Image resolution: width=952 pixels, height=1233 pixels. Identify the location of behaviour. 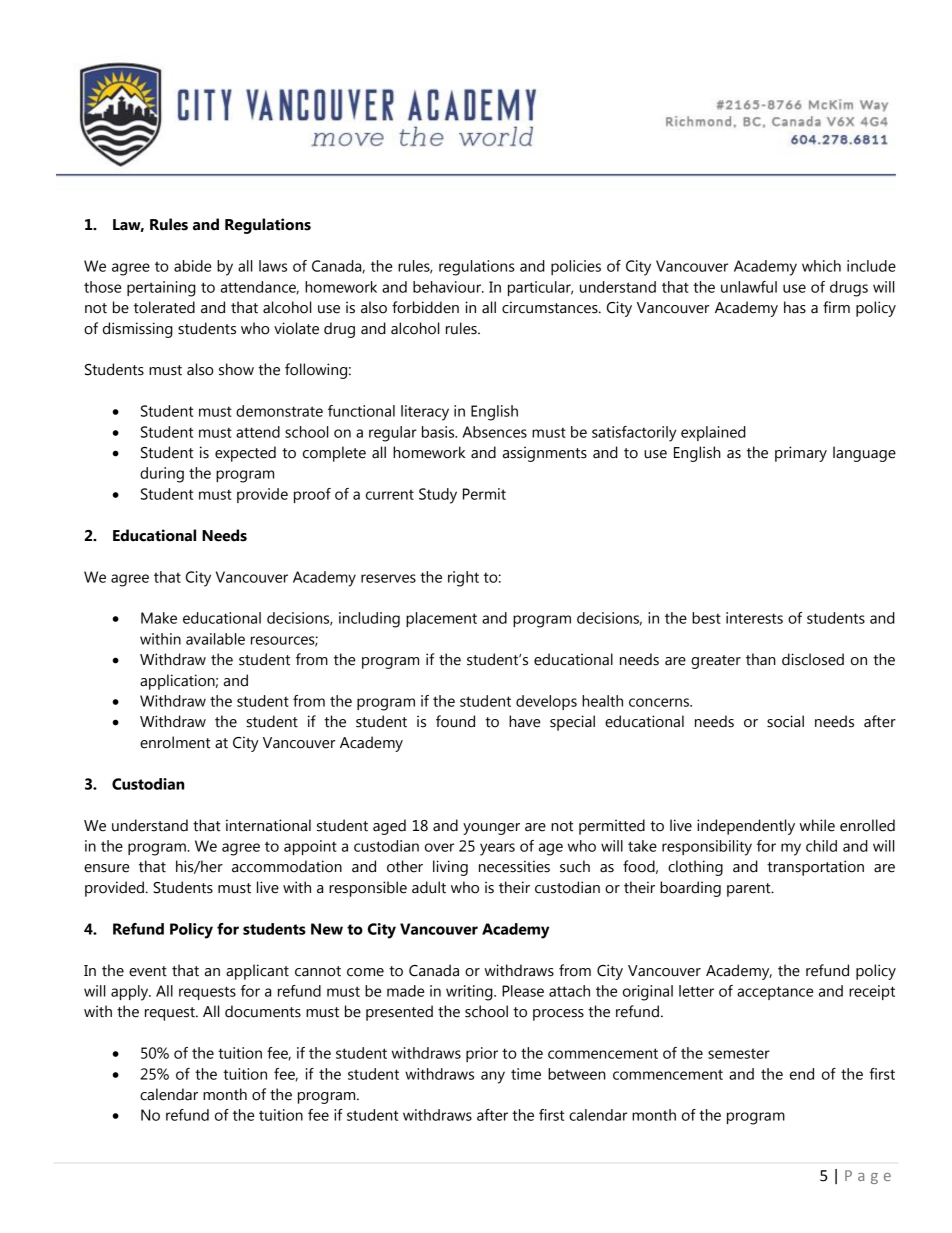
(448, 287).
